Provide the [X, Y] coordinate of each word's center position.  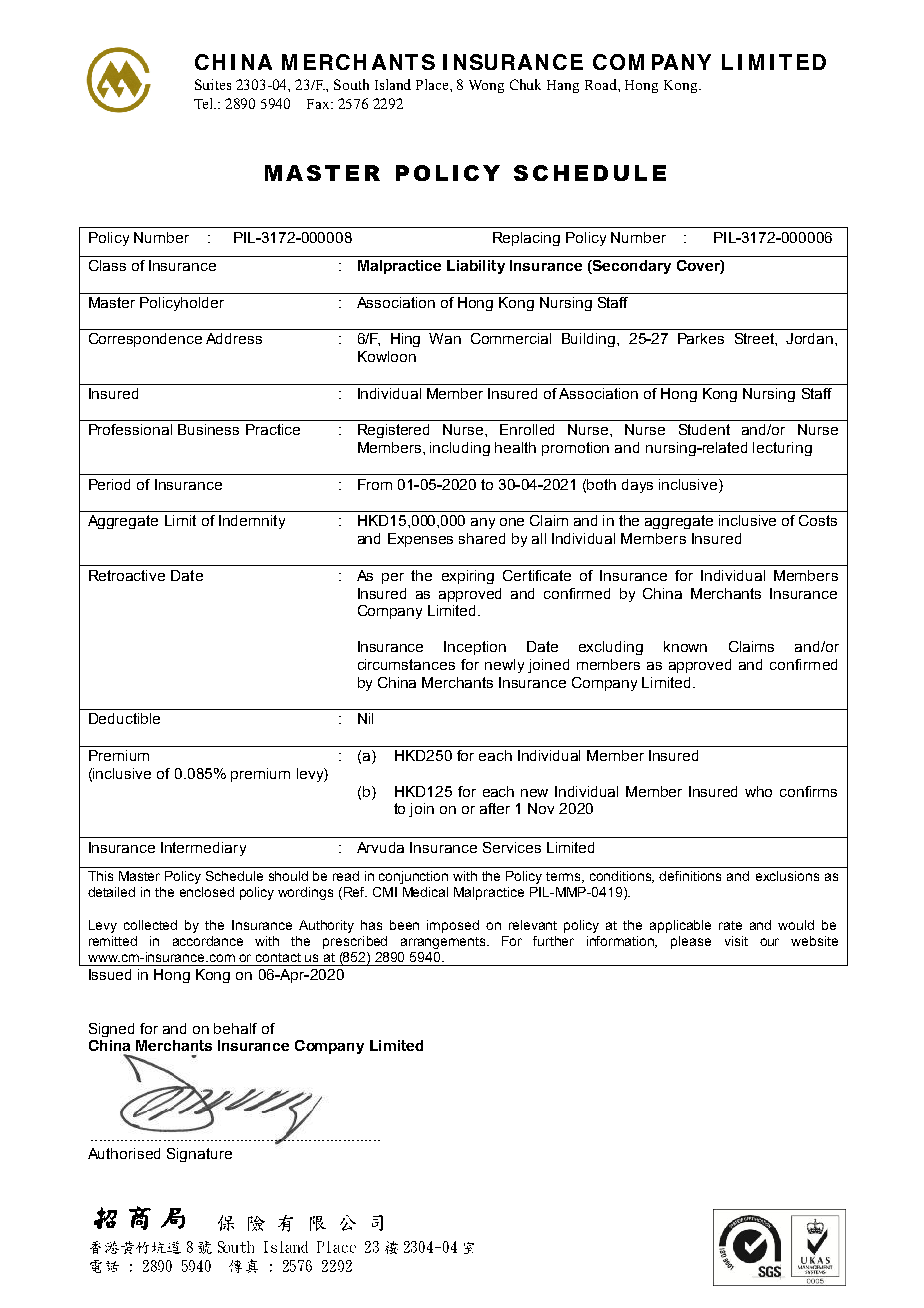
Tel [205, 103]
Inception [475, 648]
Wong [486, 86]
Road [602, 84]
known [685, 646]
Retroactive [127, 575]
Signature [199, 1155]
